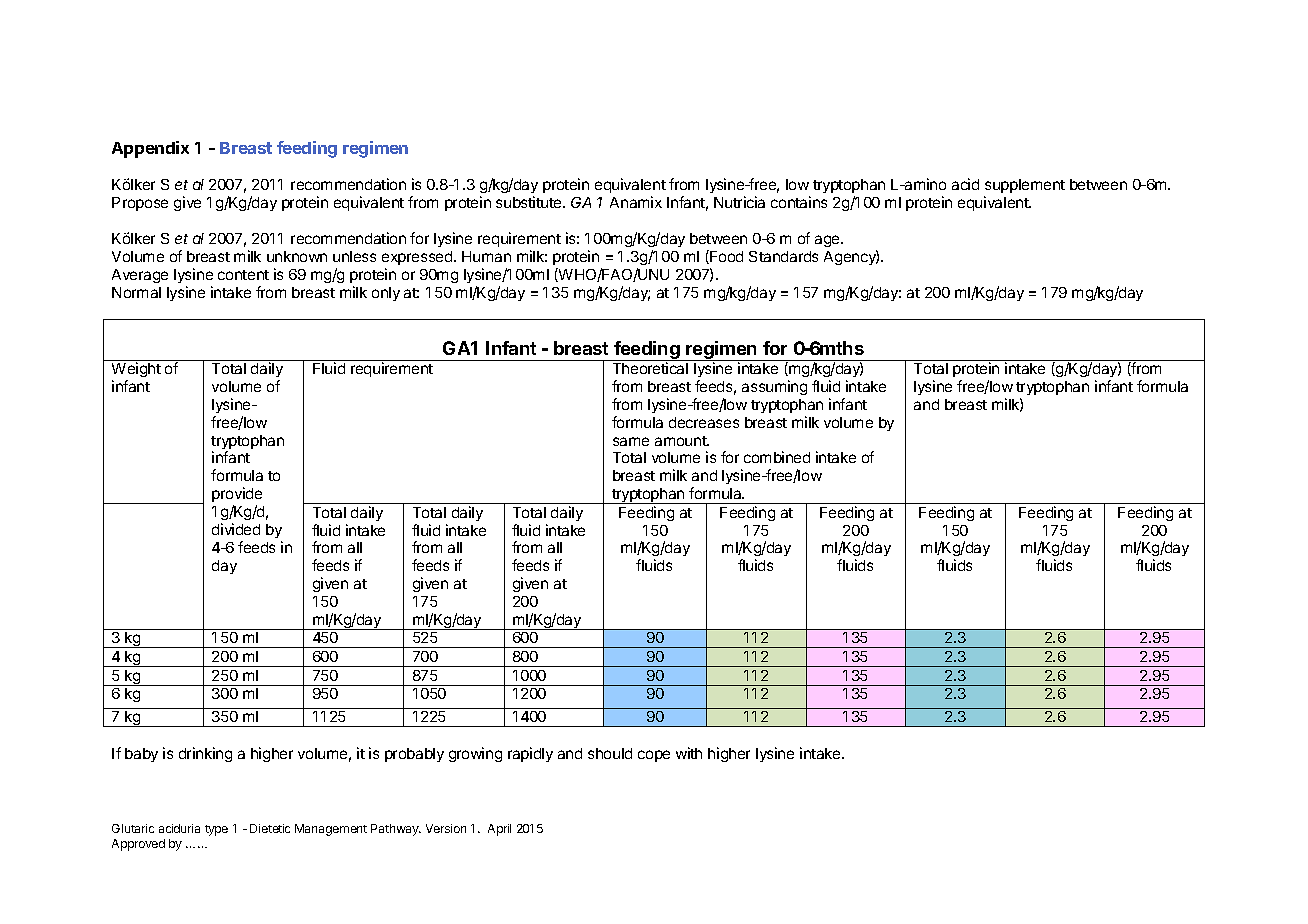 The height and width of the screenshot is (924, 1308). Describe the element at coordinates (236, 529) in the screenshot. I see `divided` at that location.
